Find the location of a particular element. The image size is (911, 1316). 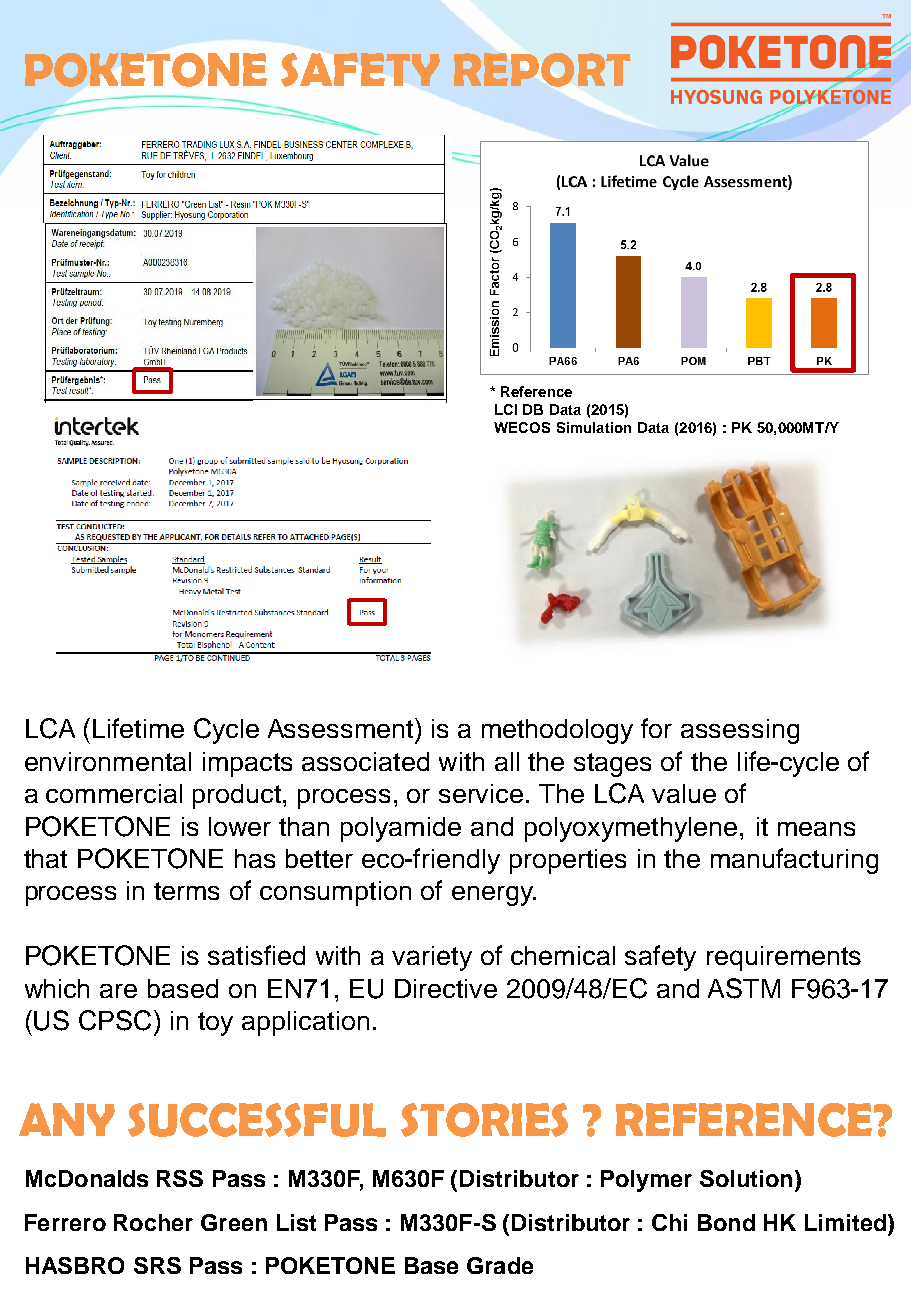

SRS is located at coordinates (157, 1265).
